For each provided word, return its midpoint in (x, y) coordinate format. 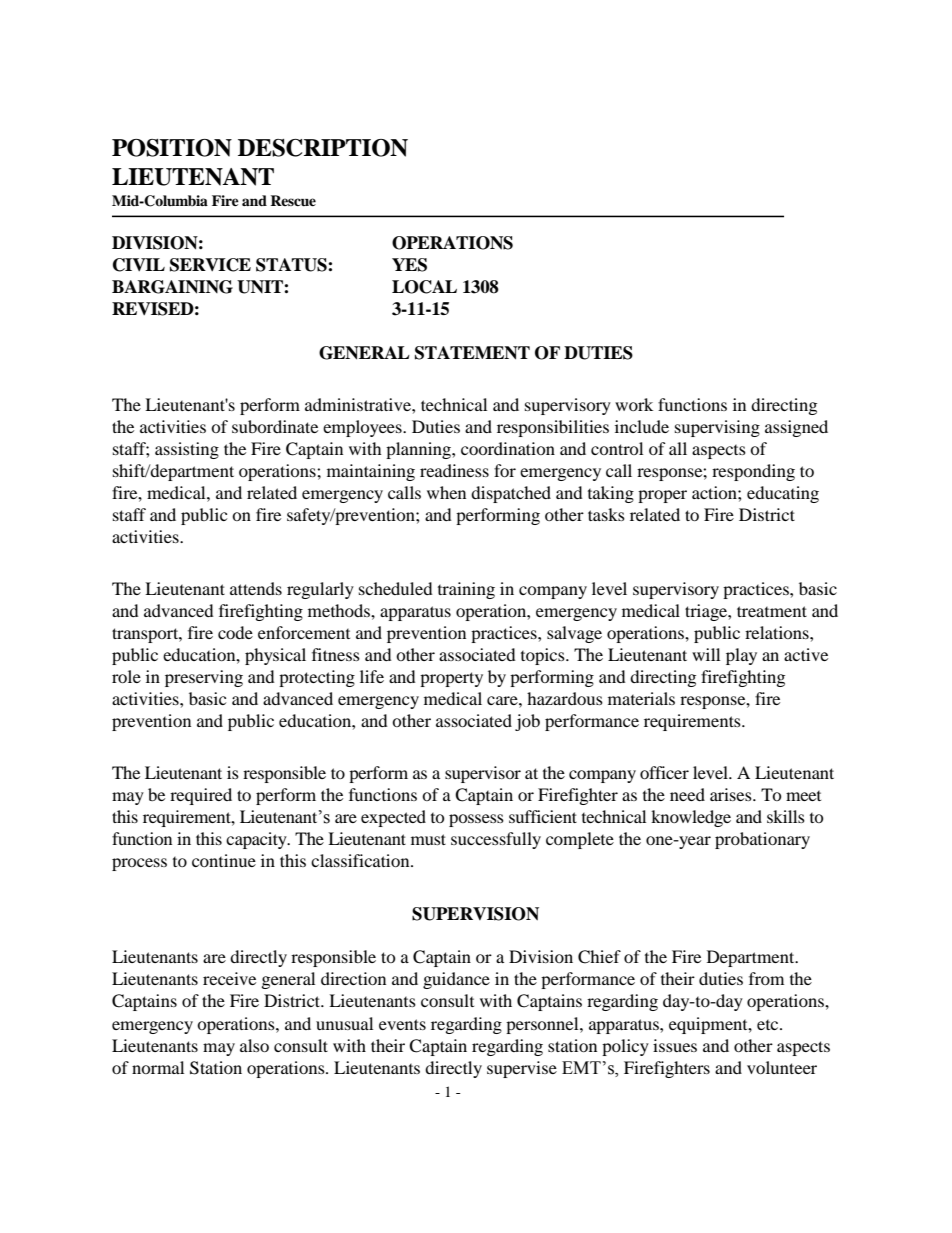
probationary (762, 840)
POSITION (172, 148)
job (527, 722)
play (741, 656)
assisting (187, 450)
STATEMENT (472, 353)
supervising (717, 428)
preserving (204, 678)
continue (224, 860)
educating (783, 494)
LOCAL (424, 287)
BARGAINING (172, 287)
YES (409, 265)
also (254, 1045)
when (446, 492)
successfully (496, 840)
